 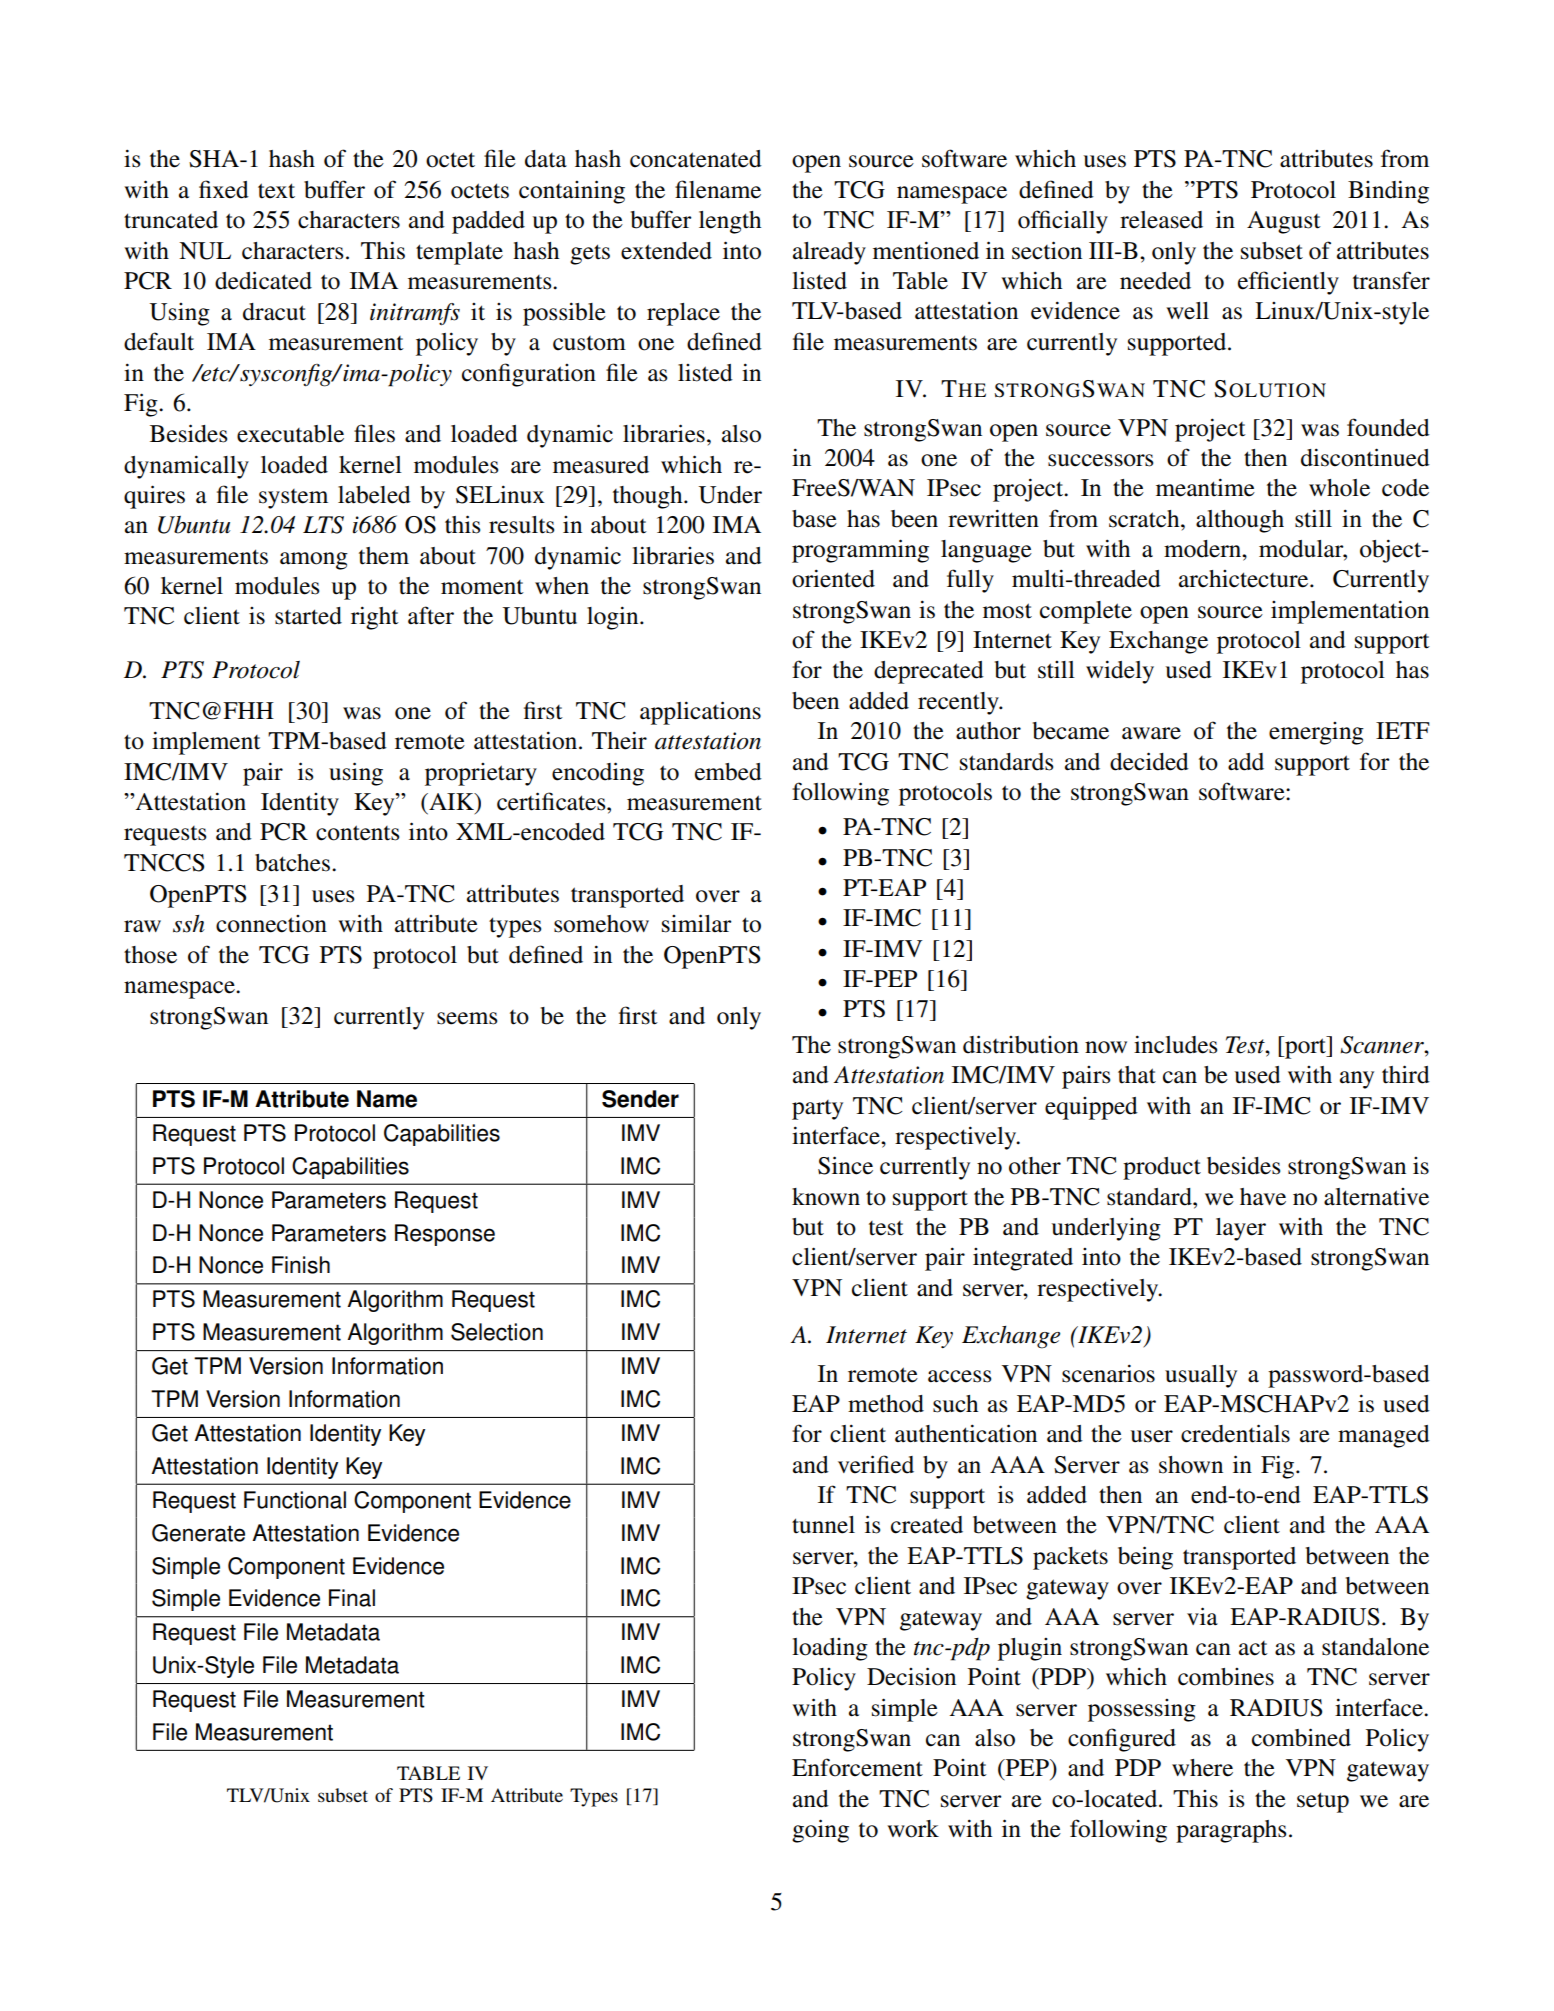 I want to click on Functional, so click(x=295, y=1500).
